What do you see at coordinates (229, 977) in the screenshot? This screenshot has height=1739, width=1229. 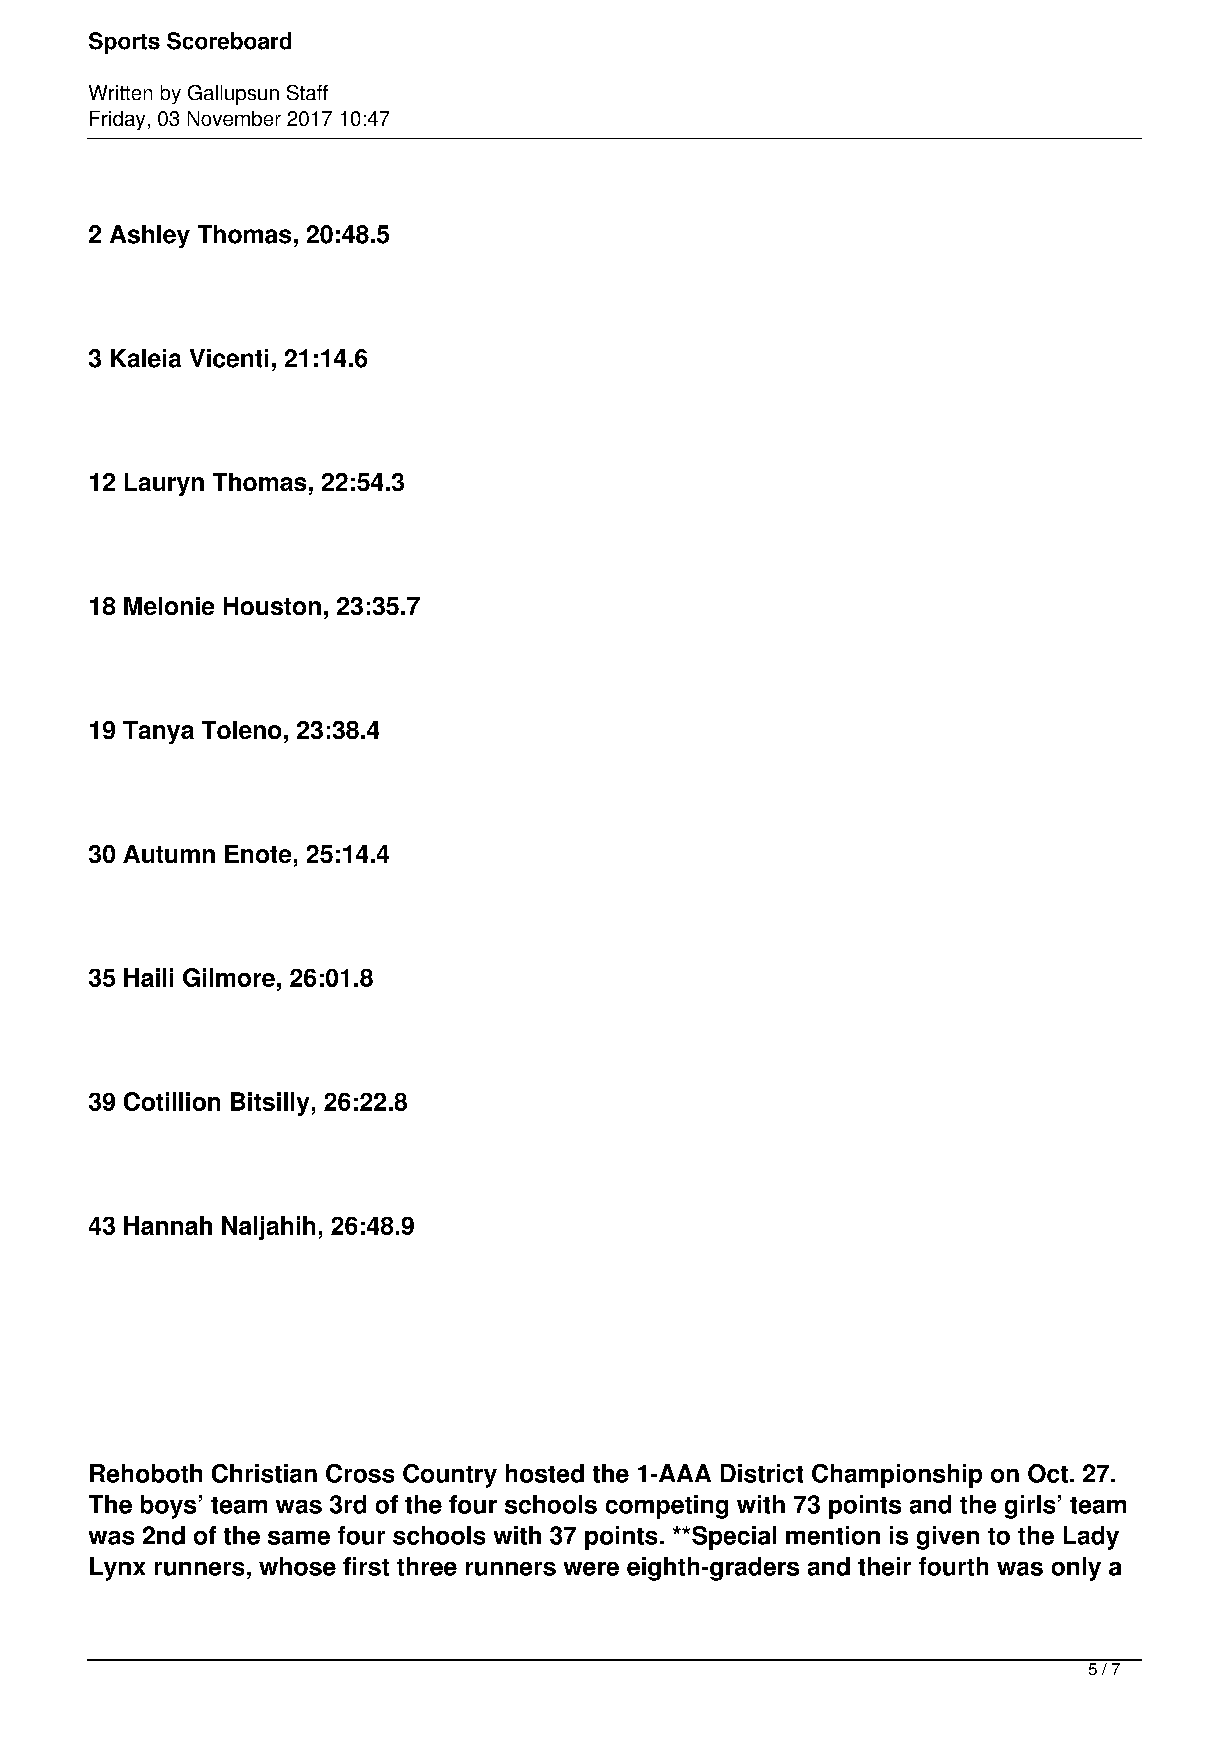 I see `Gilmore` at bounding box center [229, 977].
